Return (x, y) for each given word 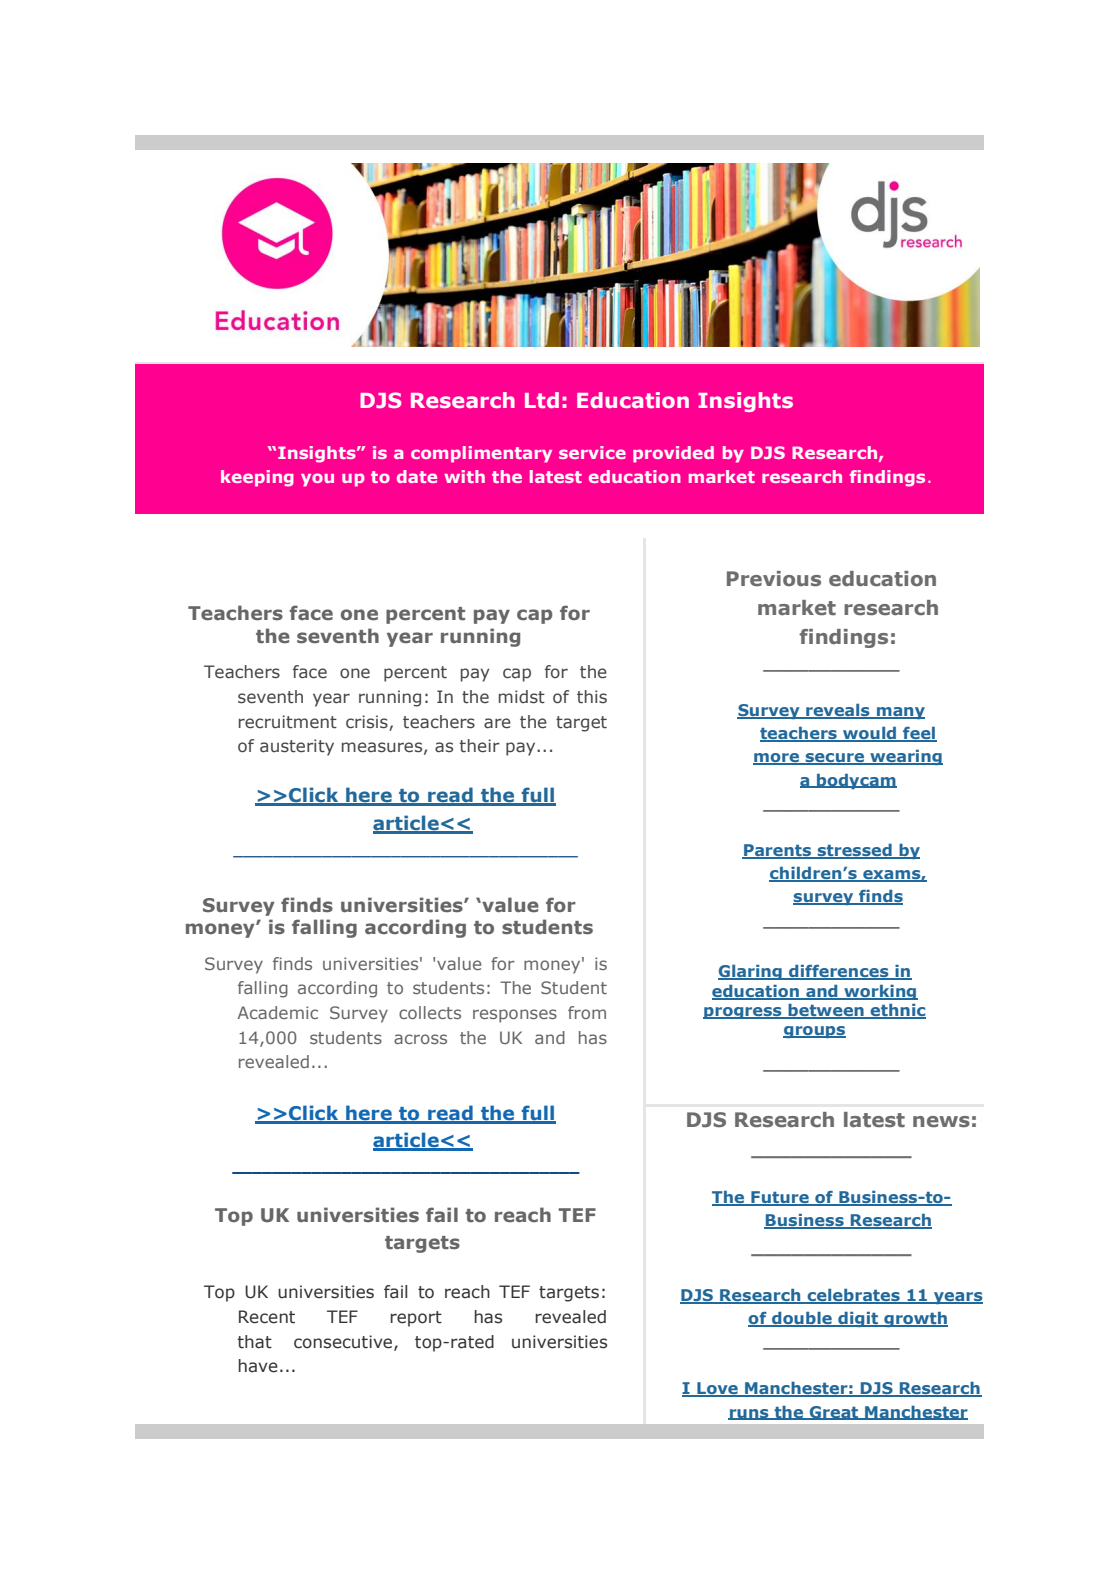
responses (515, 1016)
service (592, 452)
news (941, 1122)
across (420, 1039)
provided (673, 454)
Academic (277, 1012)
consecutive (344, 1343)
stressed (854, 851)
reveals (838, 710)
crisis (367, 722)
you (317, 480)
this (592, 697)
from (587, 1012)
